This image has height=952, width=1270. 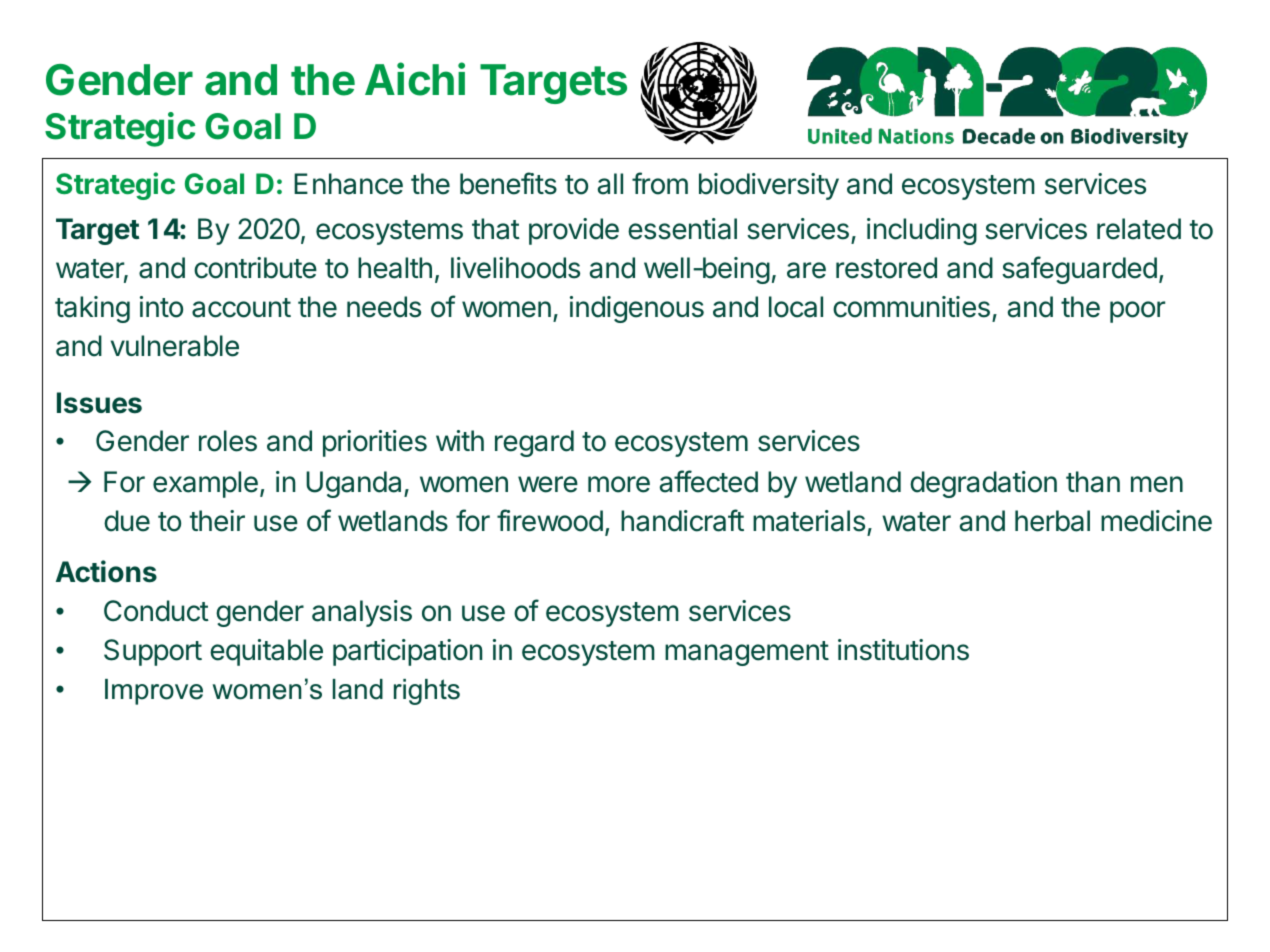 I want to click on Aichi, so click(x=415, y=79).
